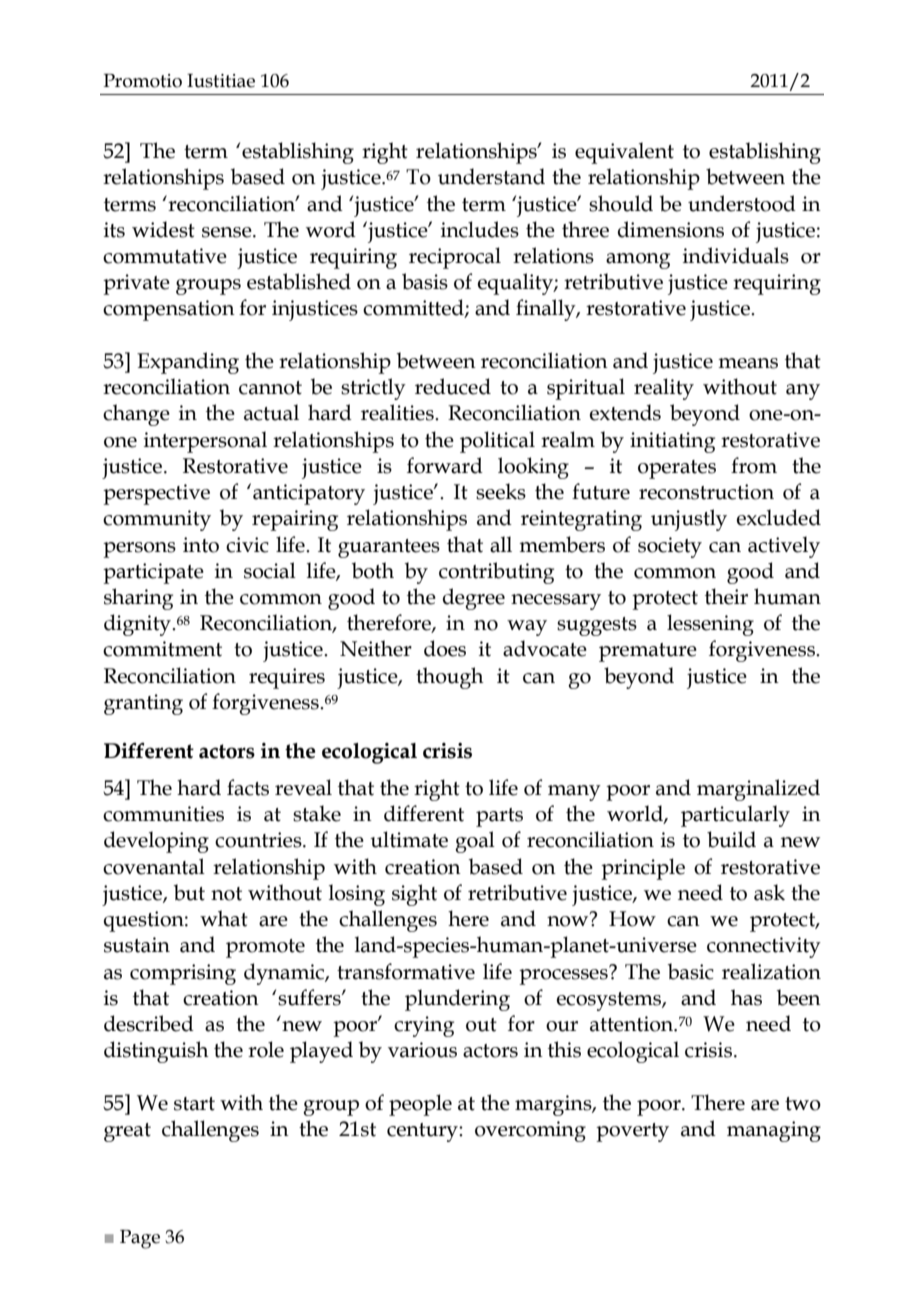  What do you see at coordinates (710, 625) in the document?
I see `lessening` at bounding box center [710, 625].
